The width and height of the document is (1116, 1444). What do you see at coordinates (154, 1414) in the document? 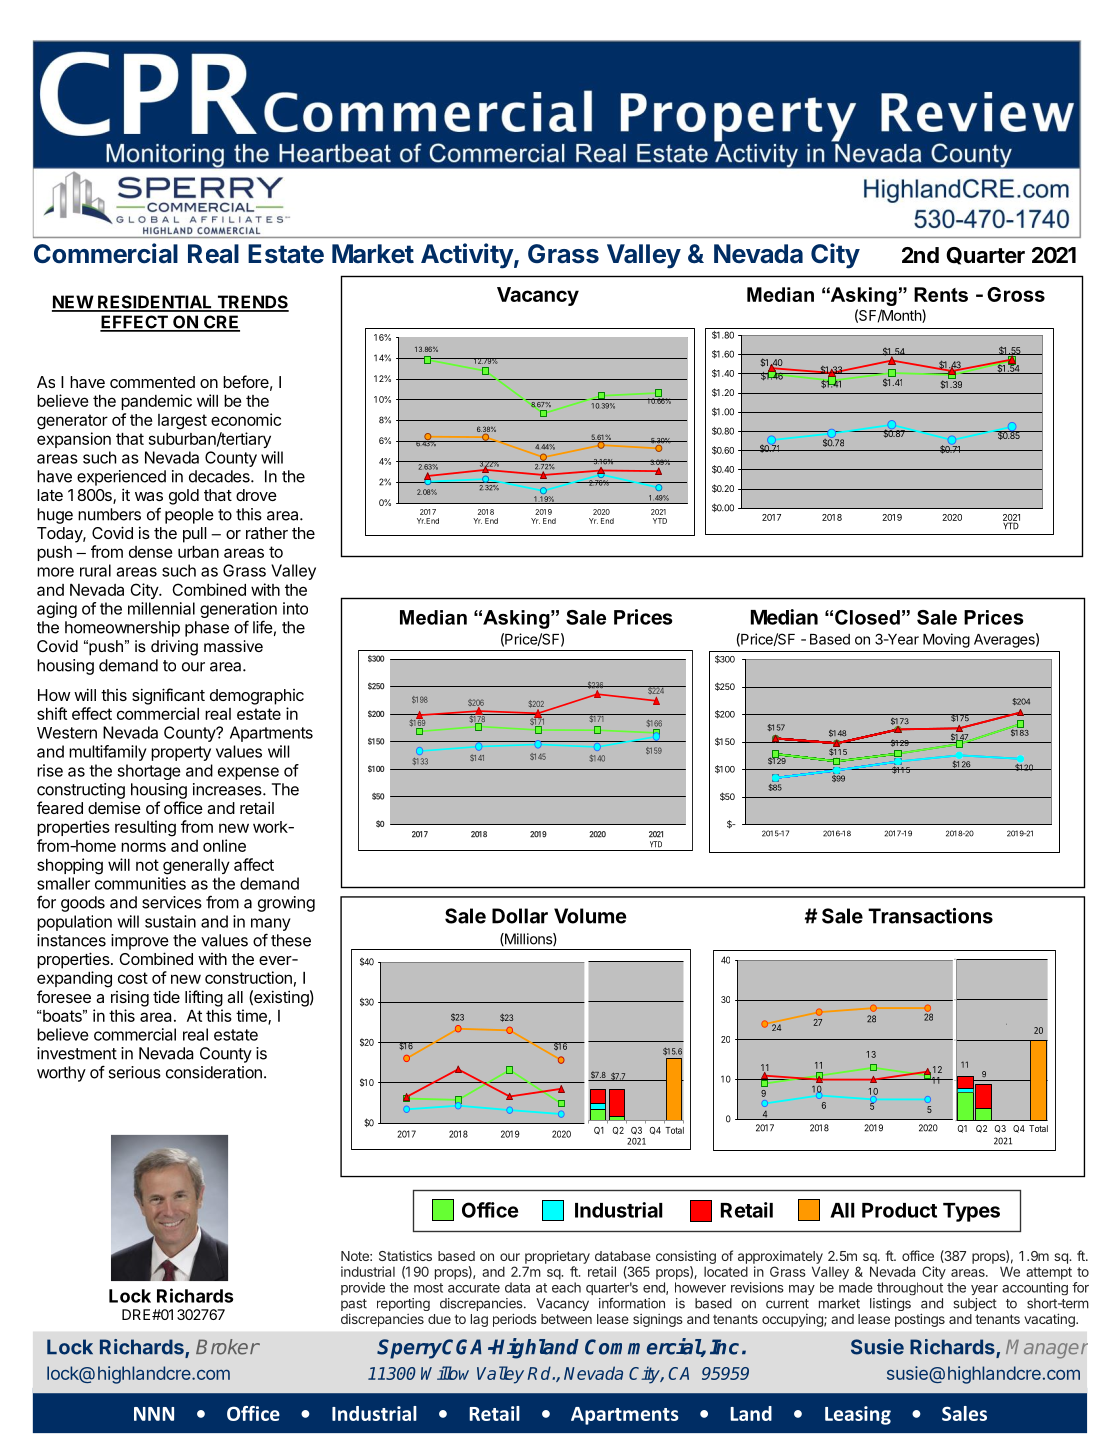
I see `NNN` at bounding box center [154, 1414].
